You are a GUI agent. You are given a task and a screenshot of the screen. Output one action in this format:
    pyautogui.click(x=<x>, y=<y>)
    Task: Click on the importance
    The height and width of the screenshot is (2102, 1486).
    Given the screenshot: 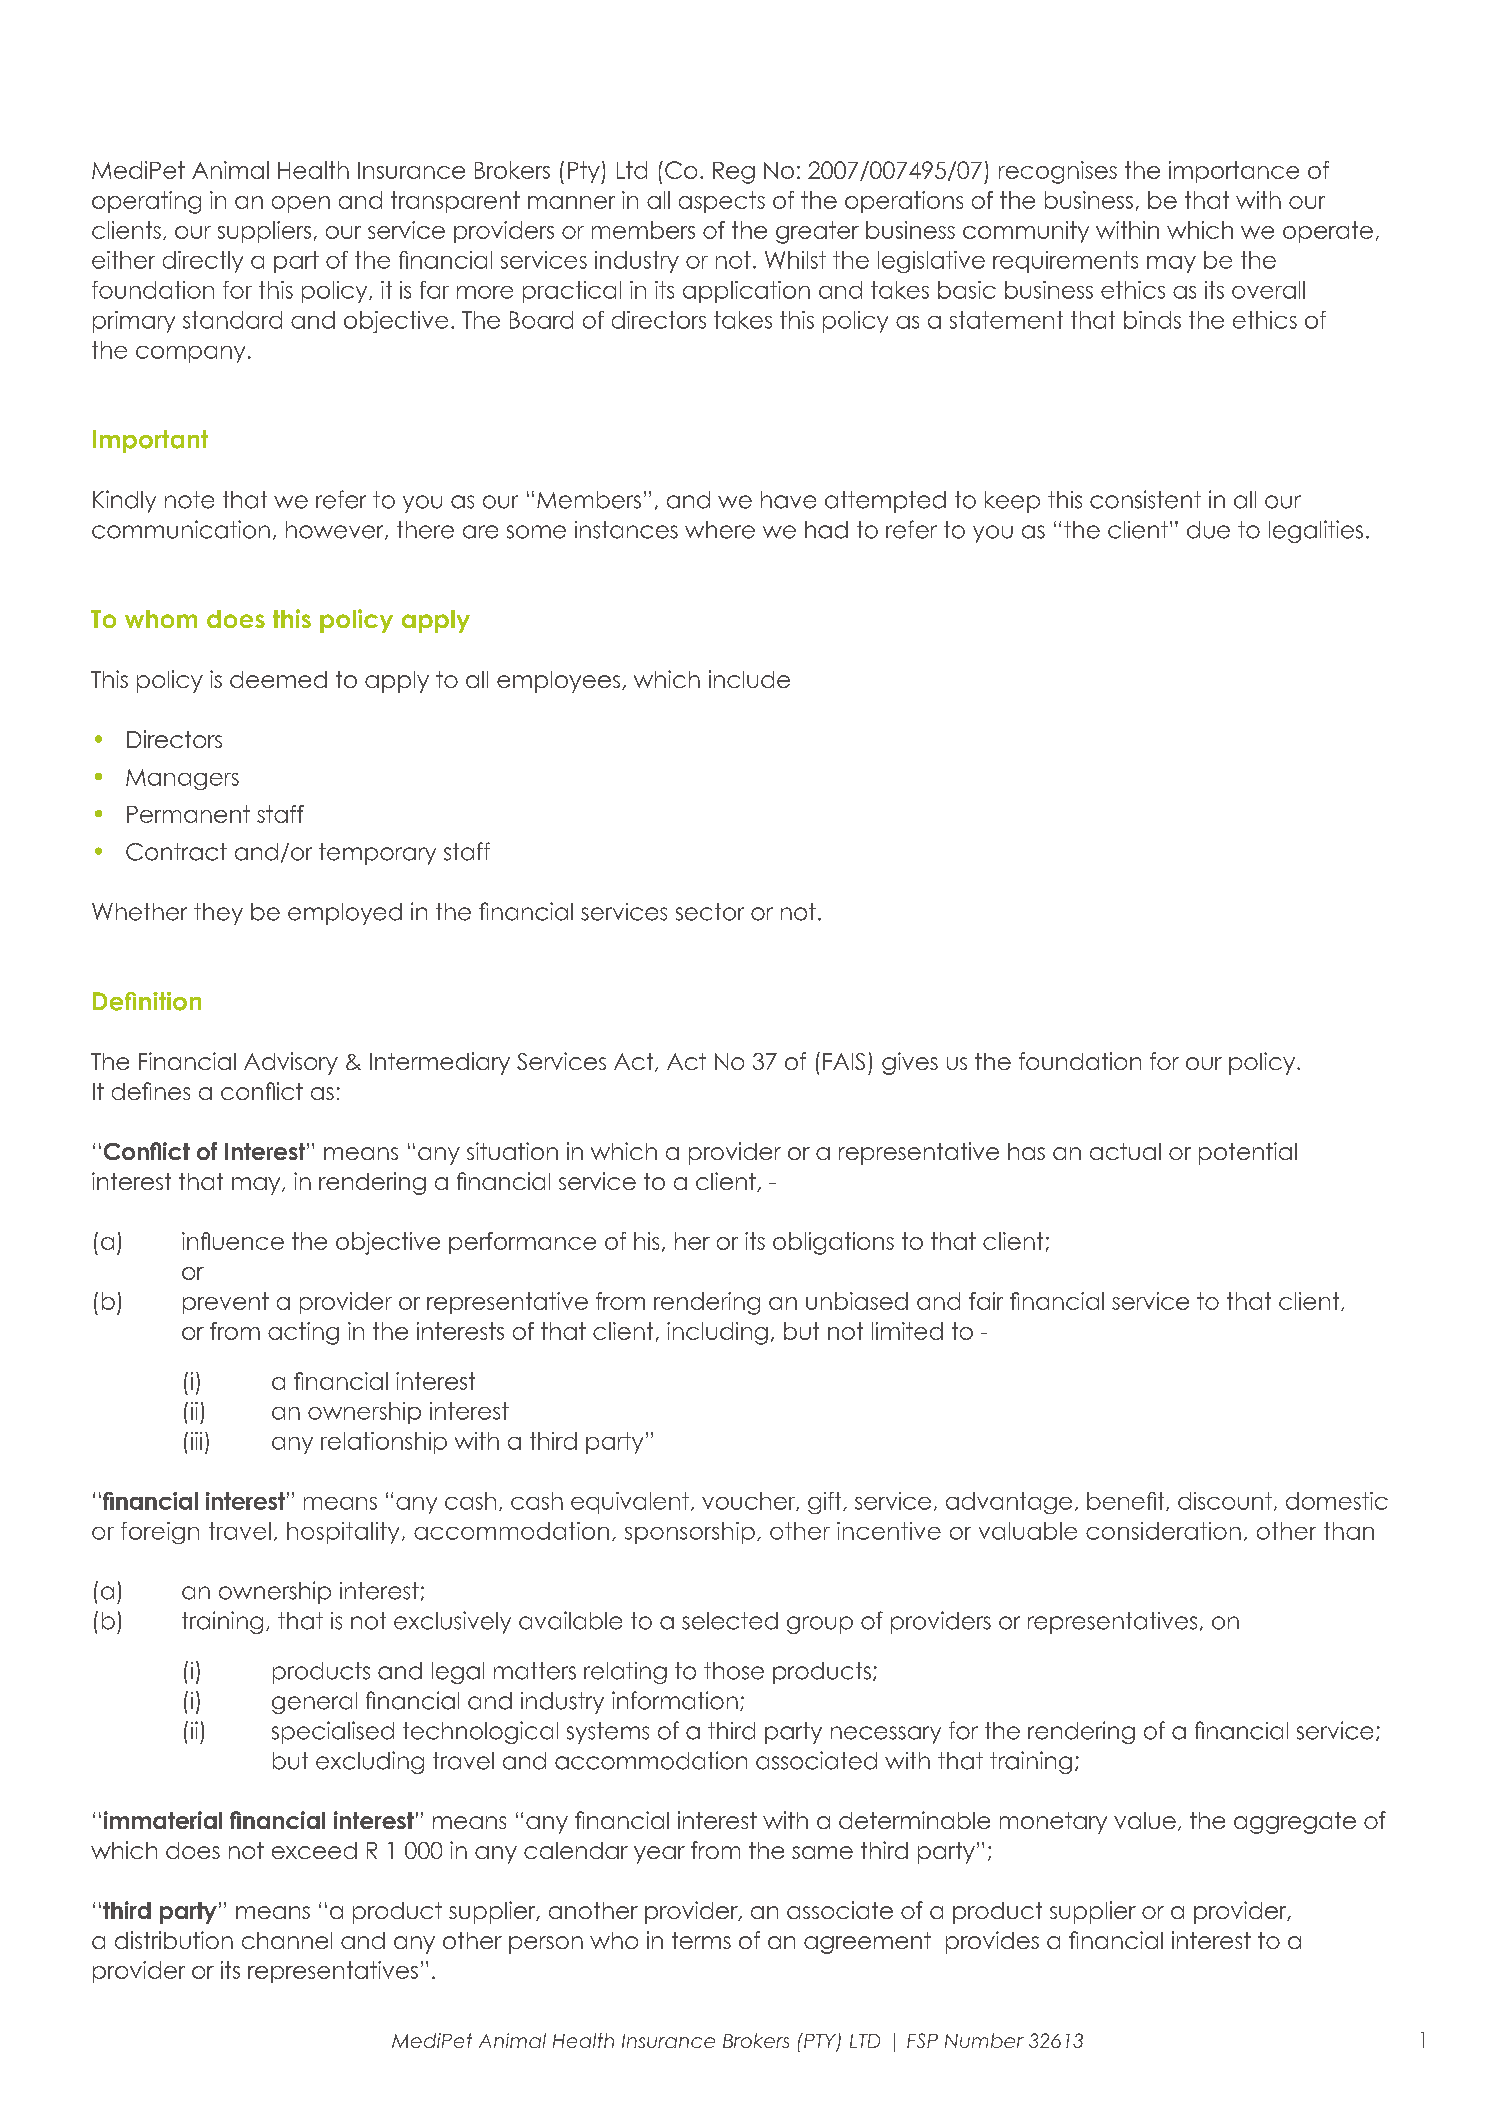 What is the action you would take?
    pyautogui.click(x=1234, y=172)
